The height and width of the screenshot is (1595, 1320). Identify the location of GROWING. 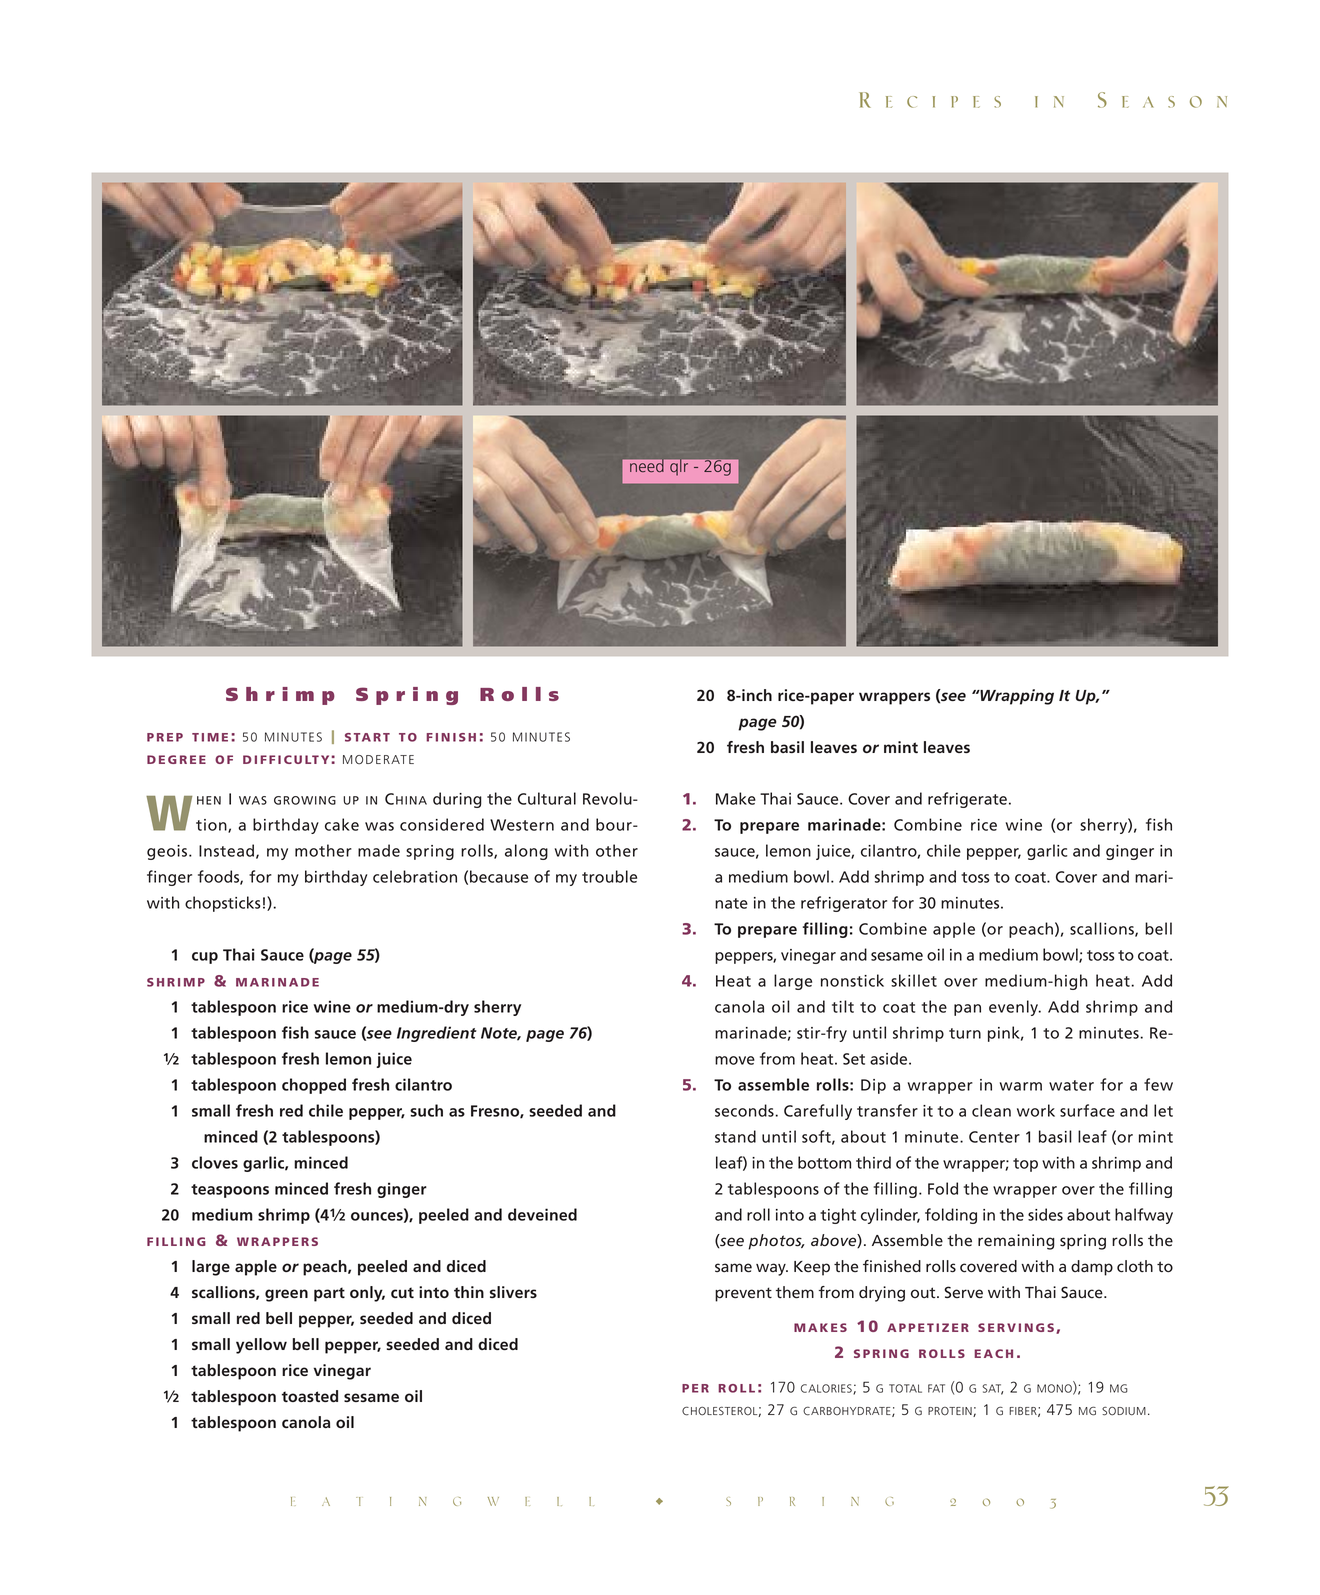
(305, 800).
